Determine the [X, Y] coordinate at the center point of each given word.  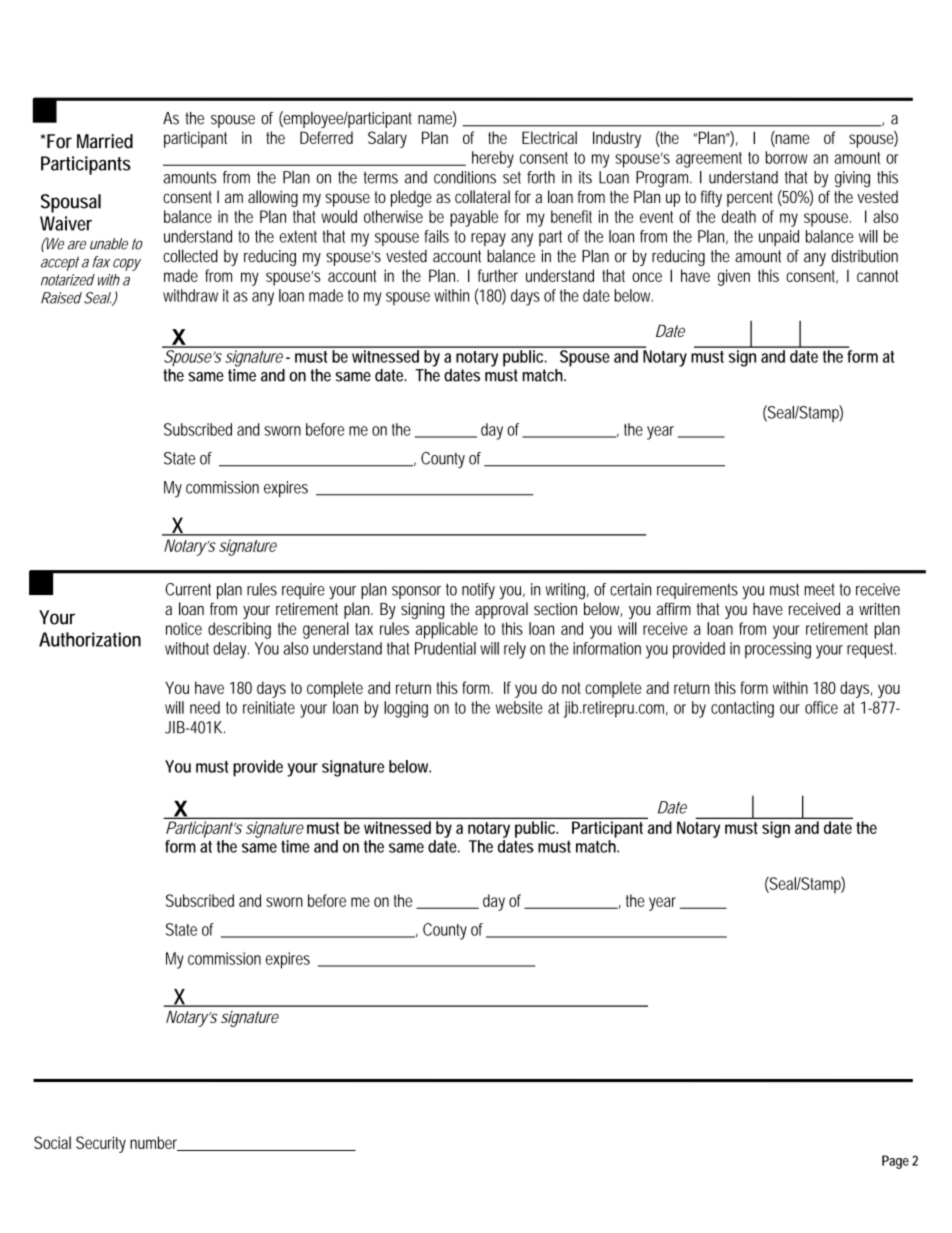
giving [852, 179]
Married [105, 141]
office [821, 707]
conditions [465, 177]
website [519, 707]
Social [52, 1142]
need [205, 707]
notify [478, 591]
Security [101, 1144]
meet [820, 589]
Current [188, 589]
